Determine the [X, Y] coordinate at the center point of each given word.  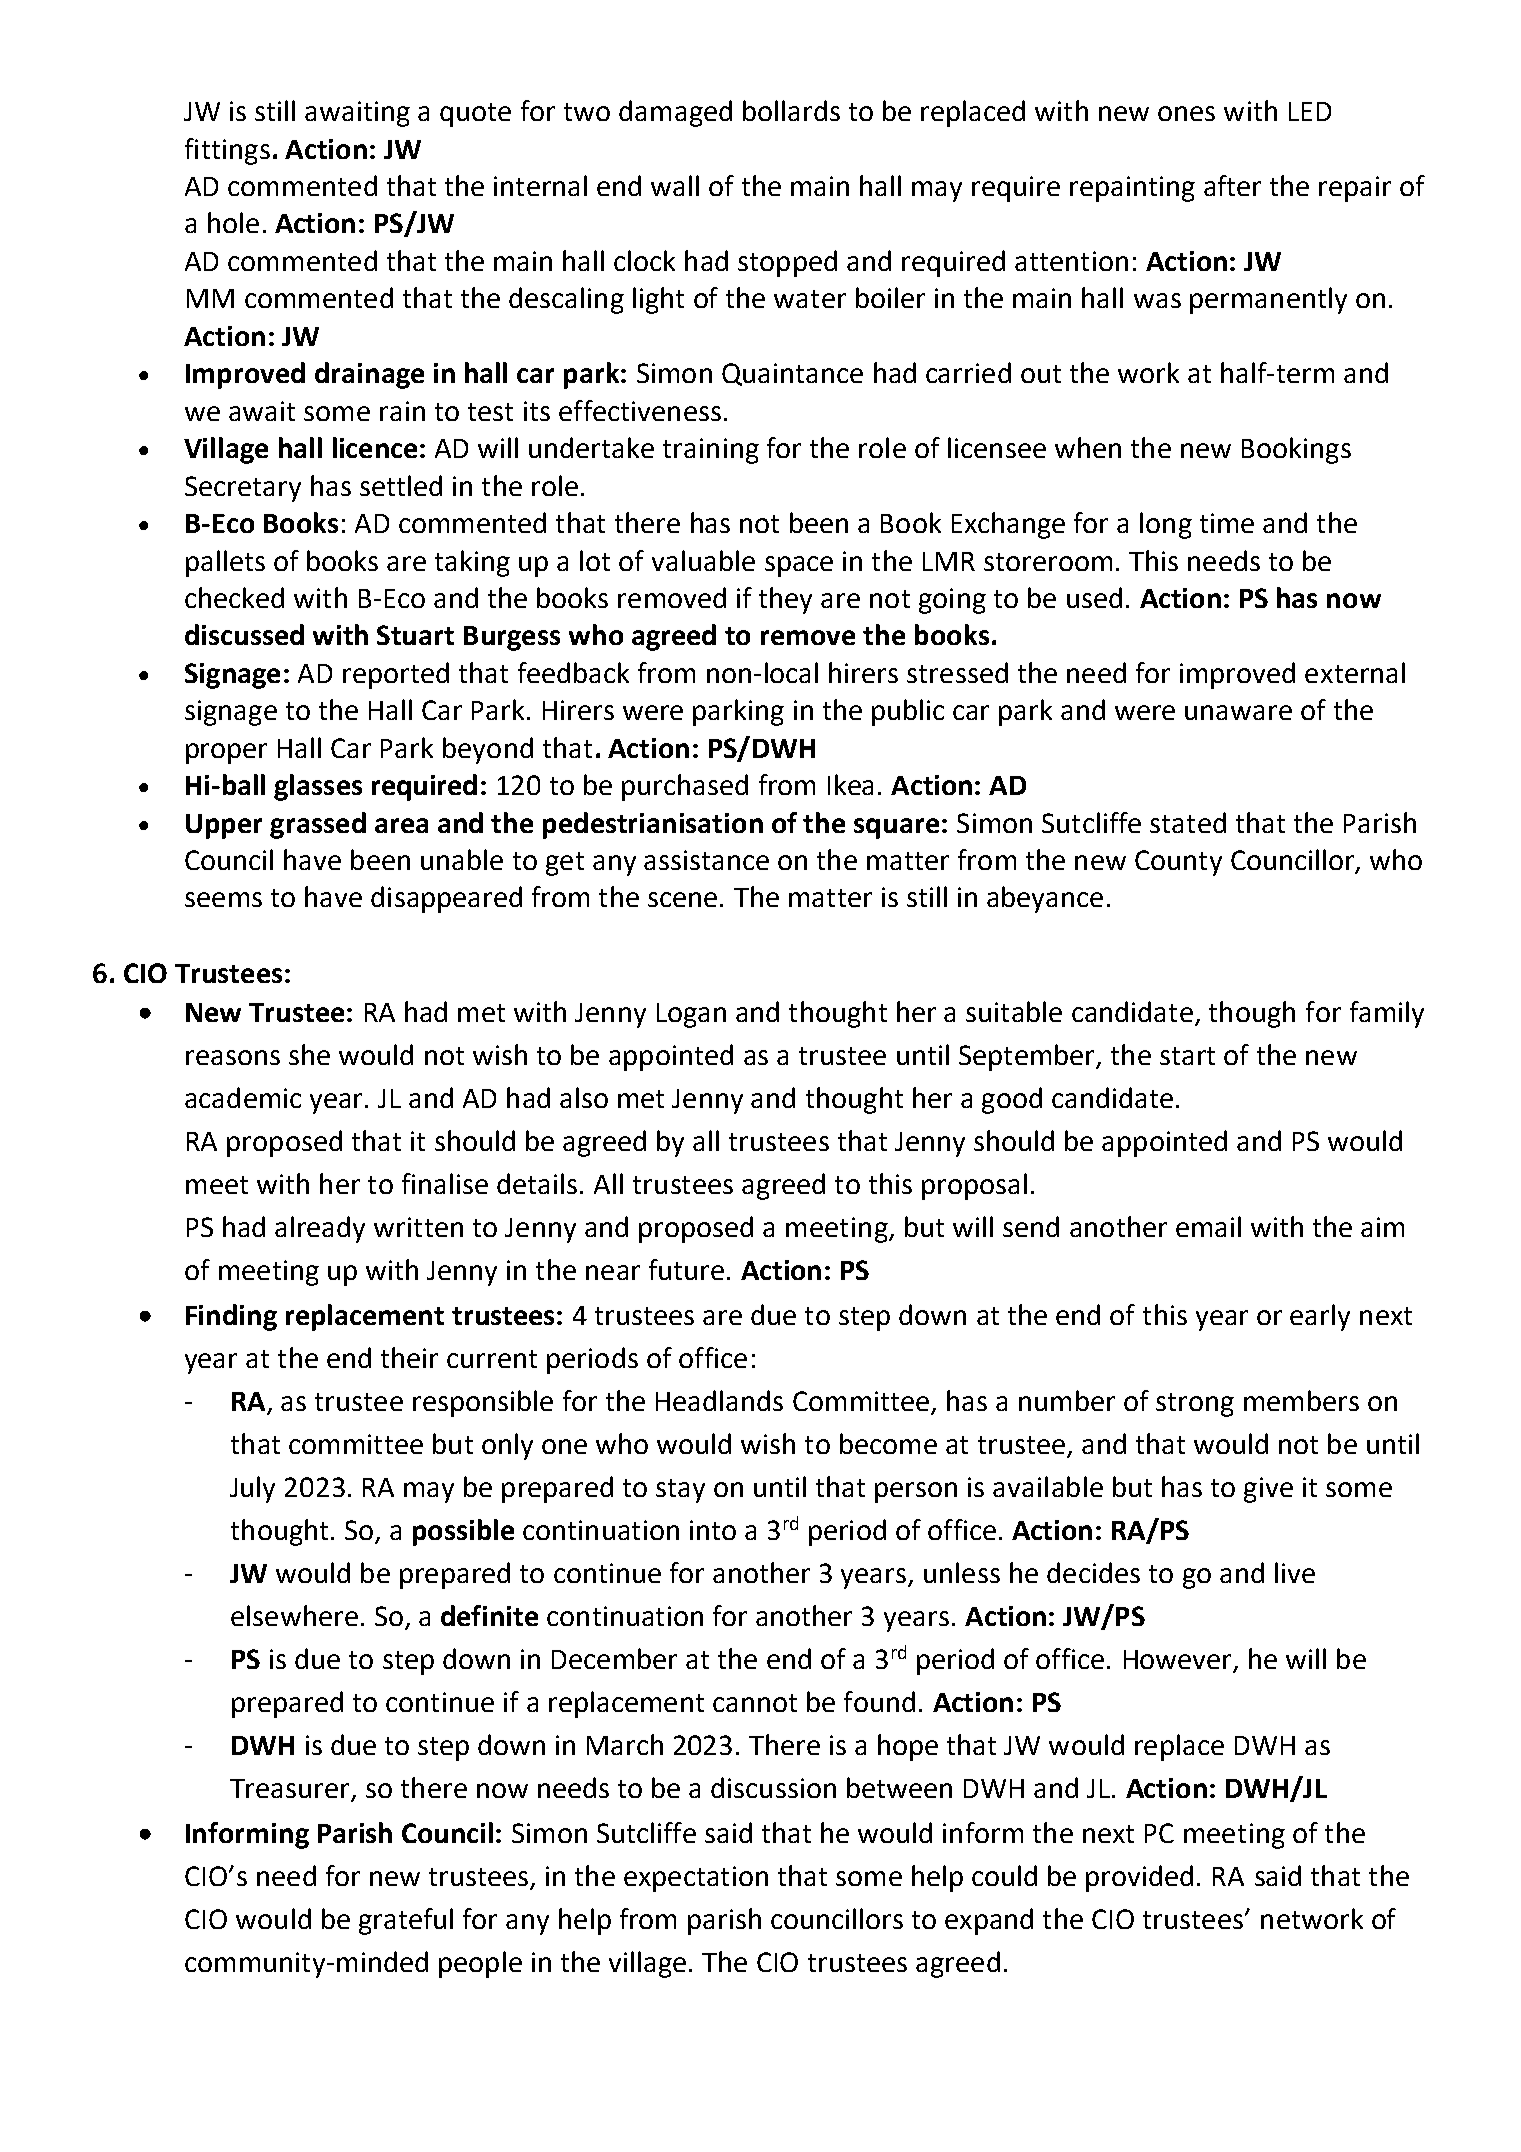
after [1232, 185]
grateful [406, 1921]
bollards [791, 110]
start [1187, 1056]
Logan [691, 1015]
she [309, 1054]
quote [475, 115]
